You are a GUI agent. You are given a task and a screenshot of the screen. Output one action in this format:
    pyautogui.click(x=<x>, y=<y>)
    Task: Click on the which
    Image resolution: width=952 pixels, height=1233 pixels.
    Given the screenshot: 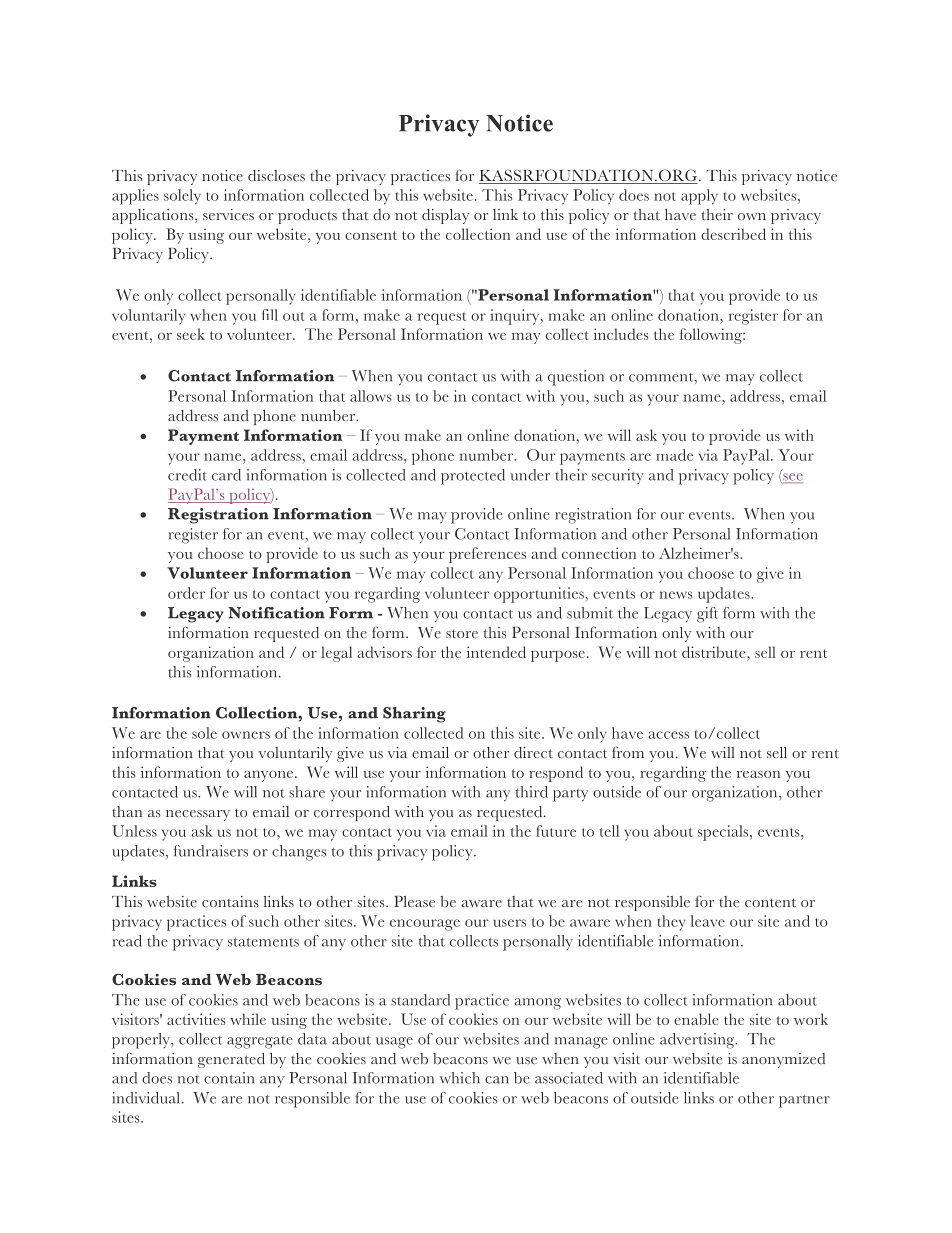 What is the action you would take?
    pyautogui.click(x=460, y=1078)
